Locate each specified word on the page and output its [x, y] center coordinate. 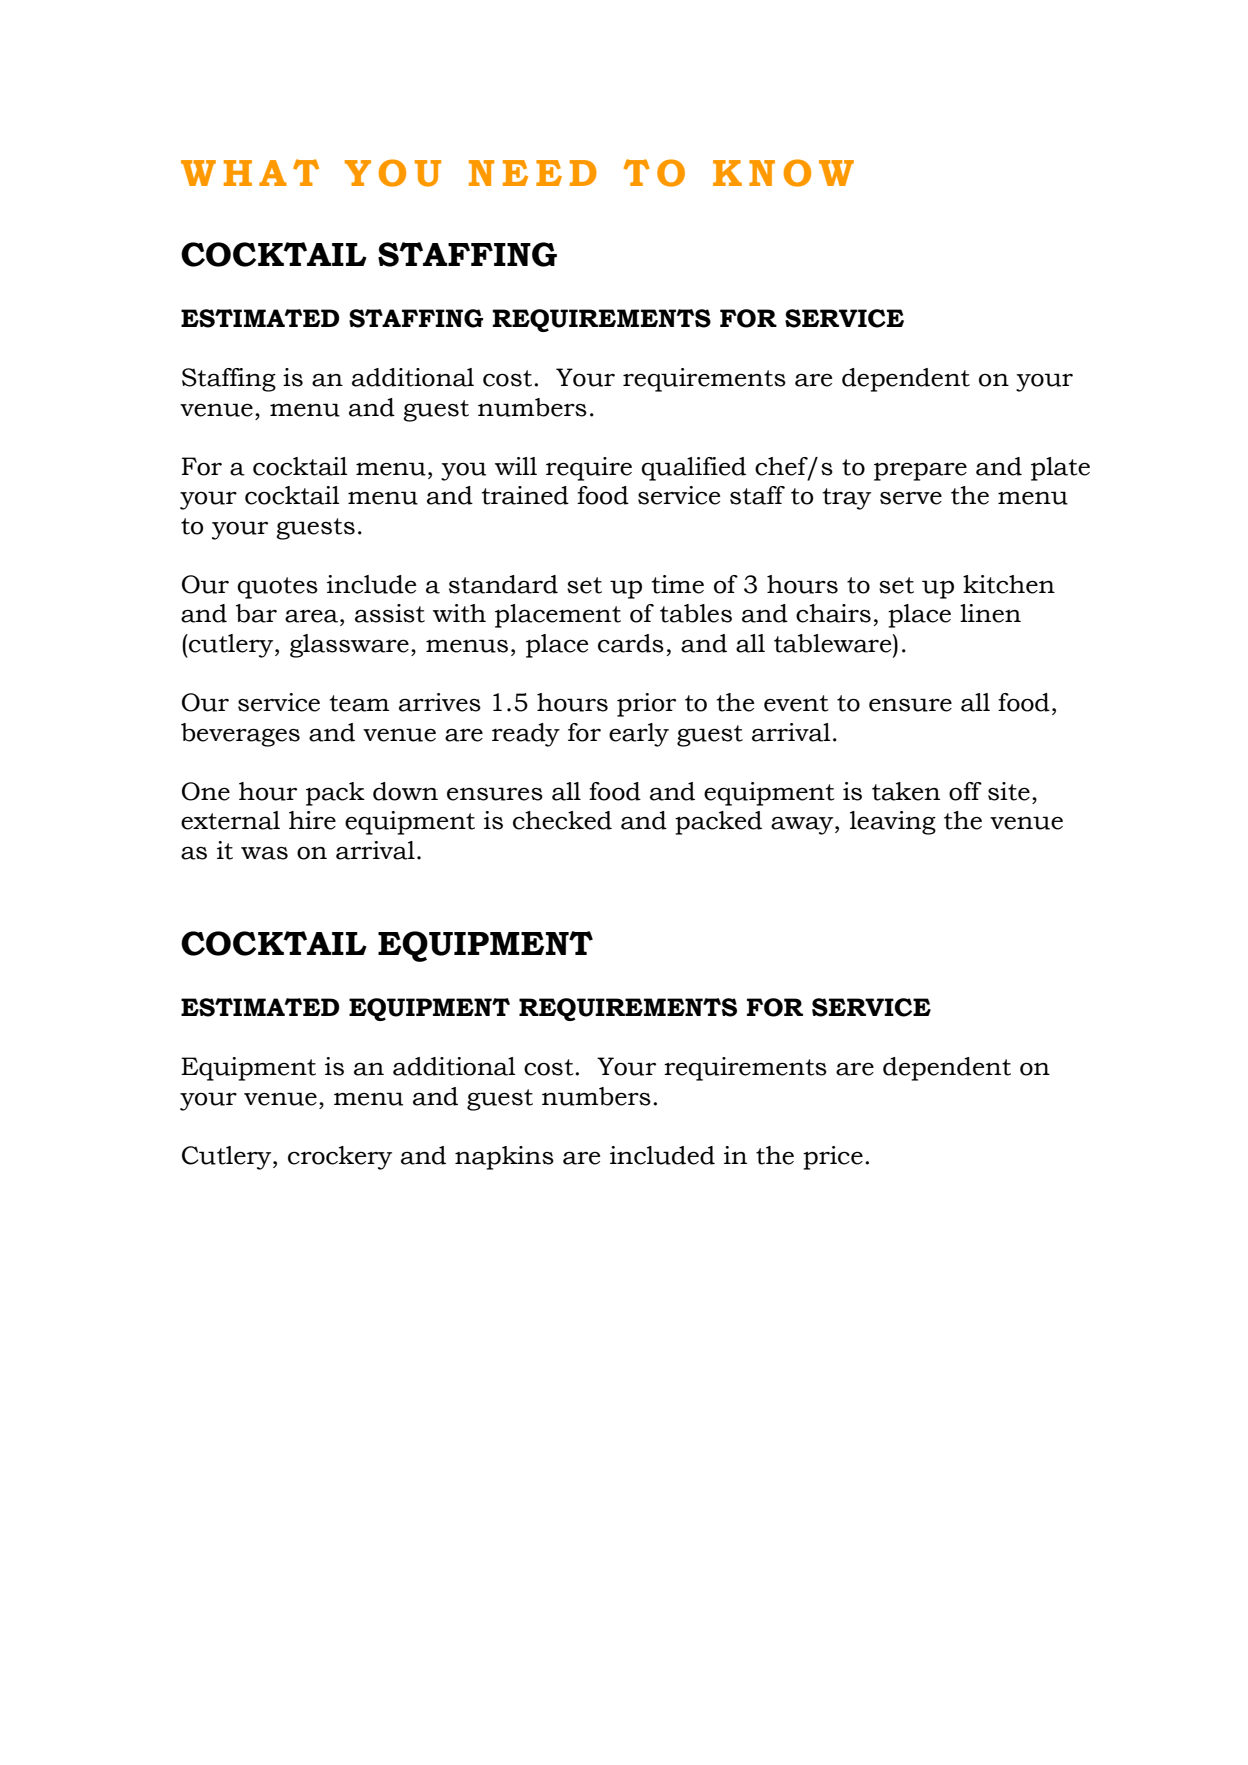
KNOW [783, 173]
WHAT [250, 172]
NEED [533, 173]
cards [631, 643]
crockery [340, 1158]
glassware [349, 646]
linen [990, 613]
